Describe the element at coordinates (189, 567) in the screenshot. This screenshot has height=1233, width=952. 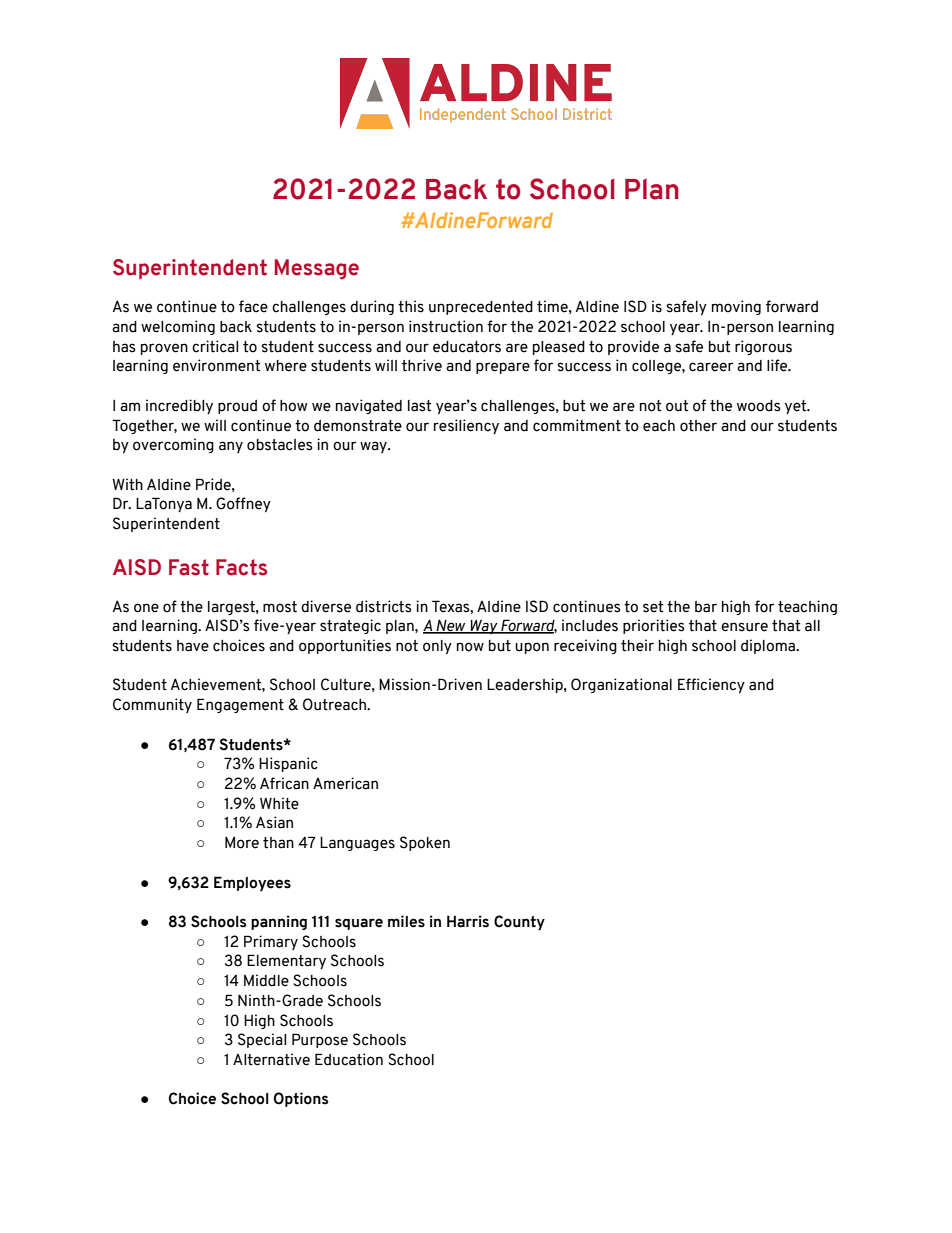
I see `Fast` at that location.
